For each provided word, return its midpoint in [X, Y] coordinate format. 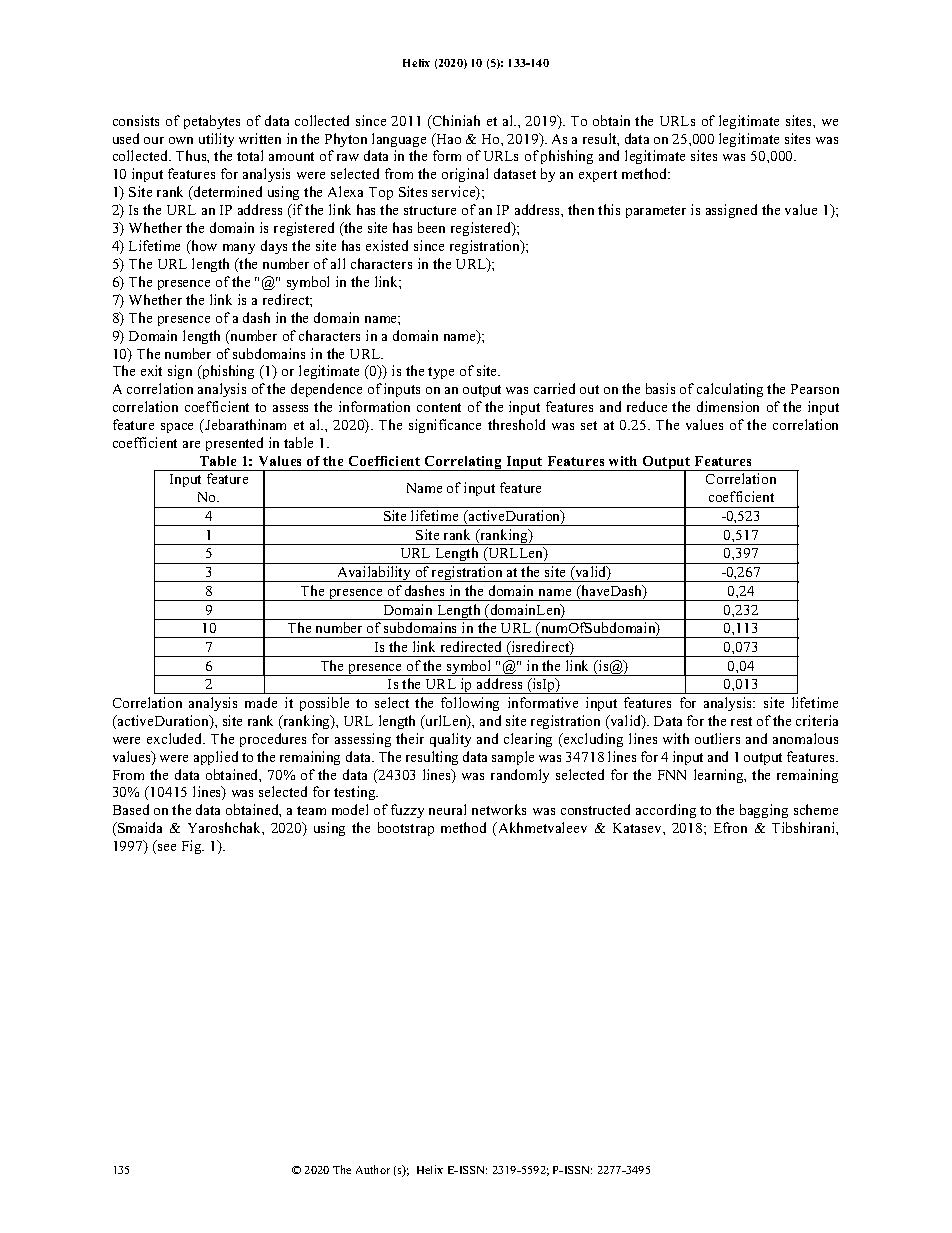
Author [373, 1169]
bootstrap [406, 829]
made [261, 702]
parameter [656, 212]
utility [216, 140]
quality [450, 740]
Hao [447, 140]
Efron [730, 827]
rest [741, 721]
